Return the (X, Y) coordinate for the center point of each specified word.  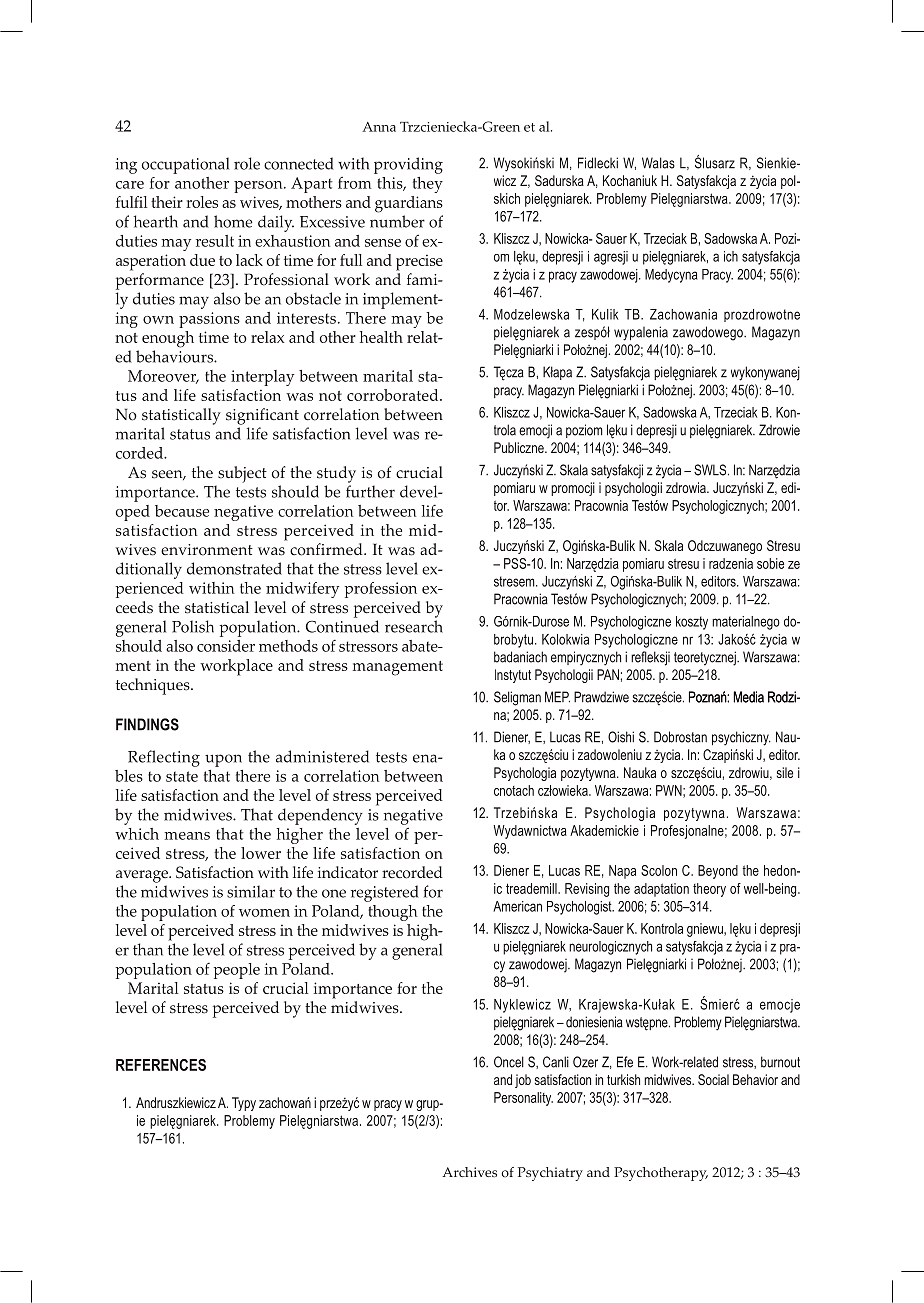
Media (748, 697)
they (428, 185)
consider (226, 646)
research (414, 626)
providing (408, 165)
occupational (185, 165)
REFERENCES (161, 1065)
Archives (470, 1172)
